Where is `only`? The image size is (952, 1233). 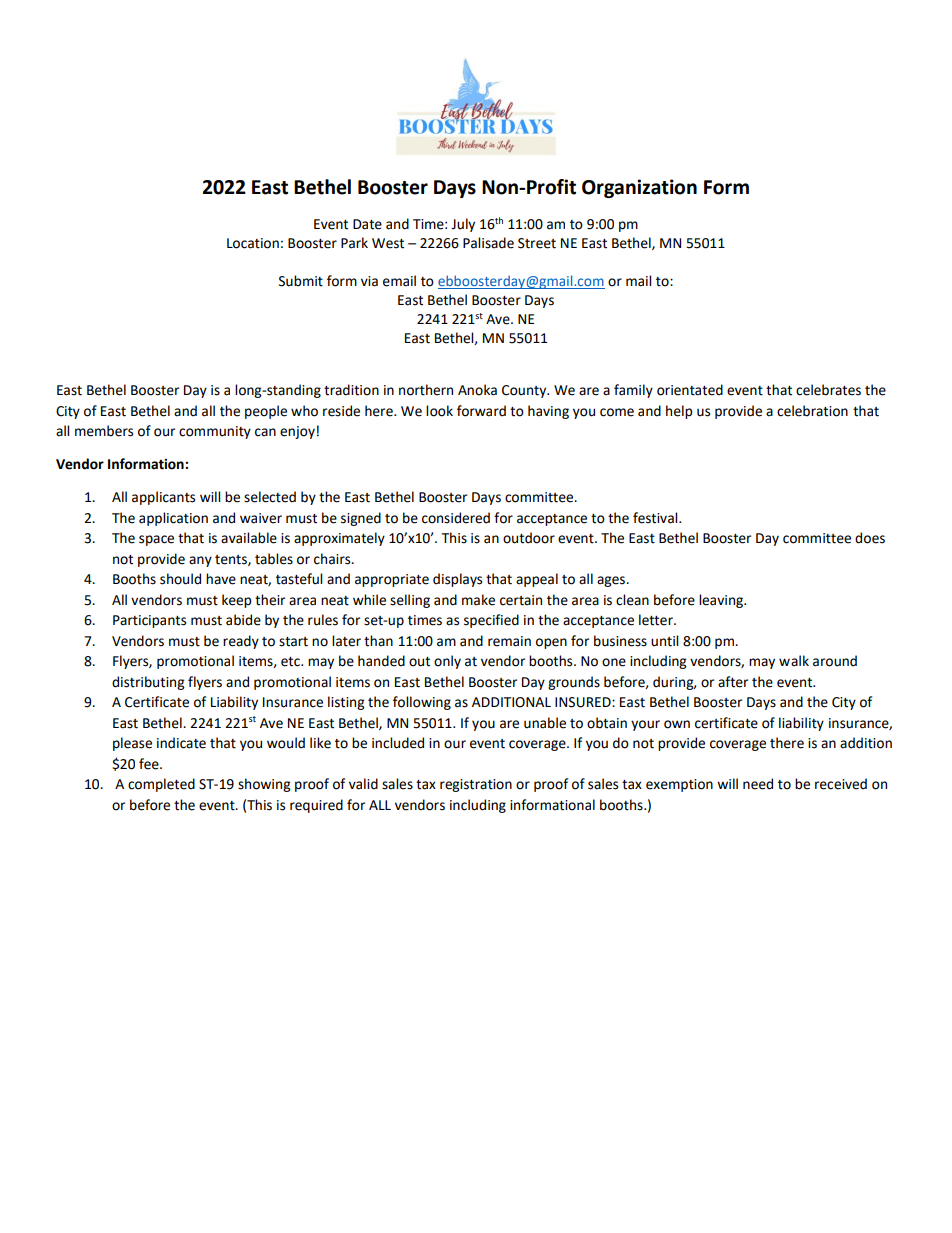 only is located at coordinates (447, 662).
